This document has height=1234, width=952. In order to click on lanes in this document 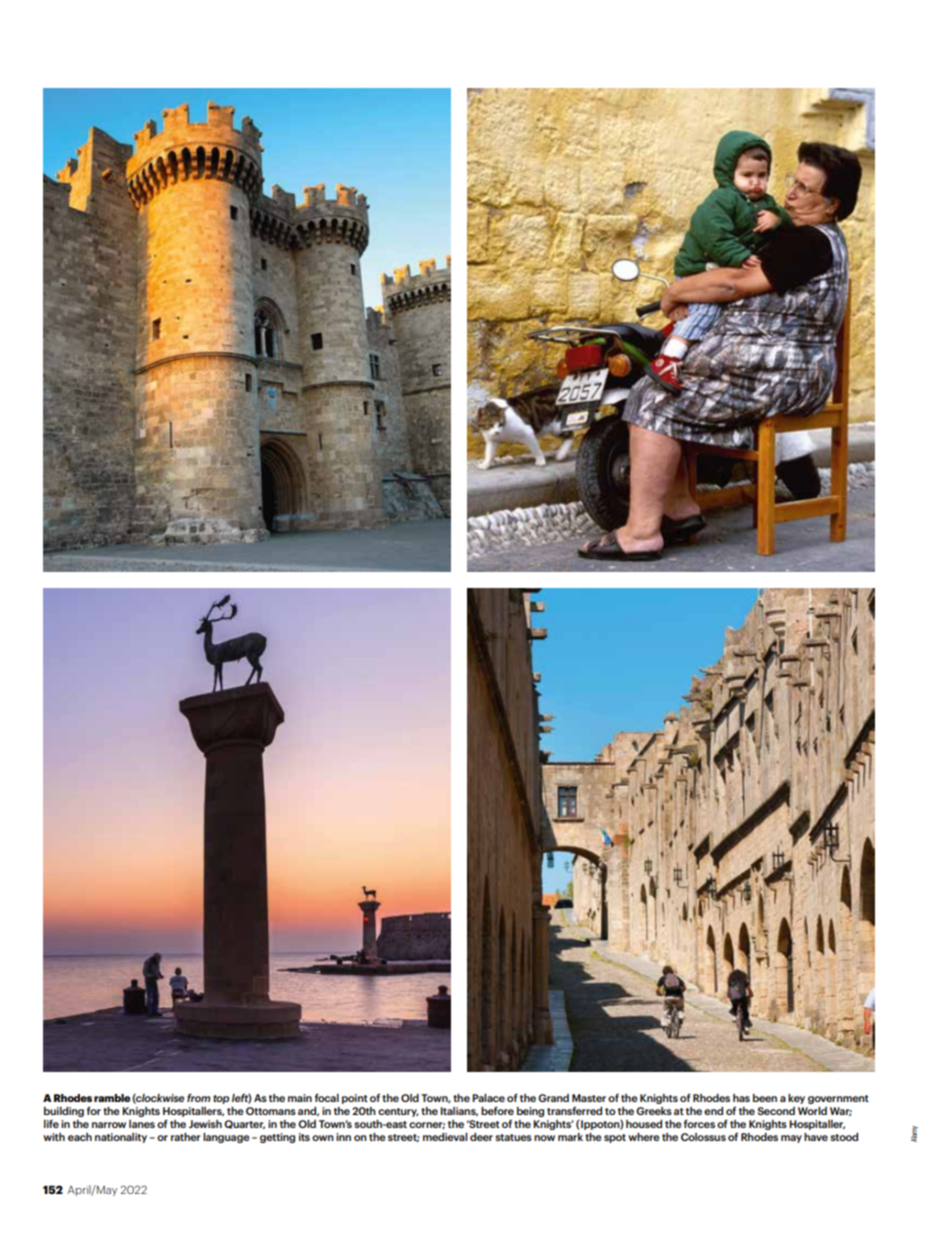, I will do `click(142, 1124)`.
